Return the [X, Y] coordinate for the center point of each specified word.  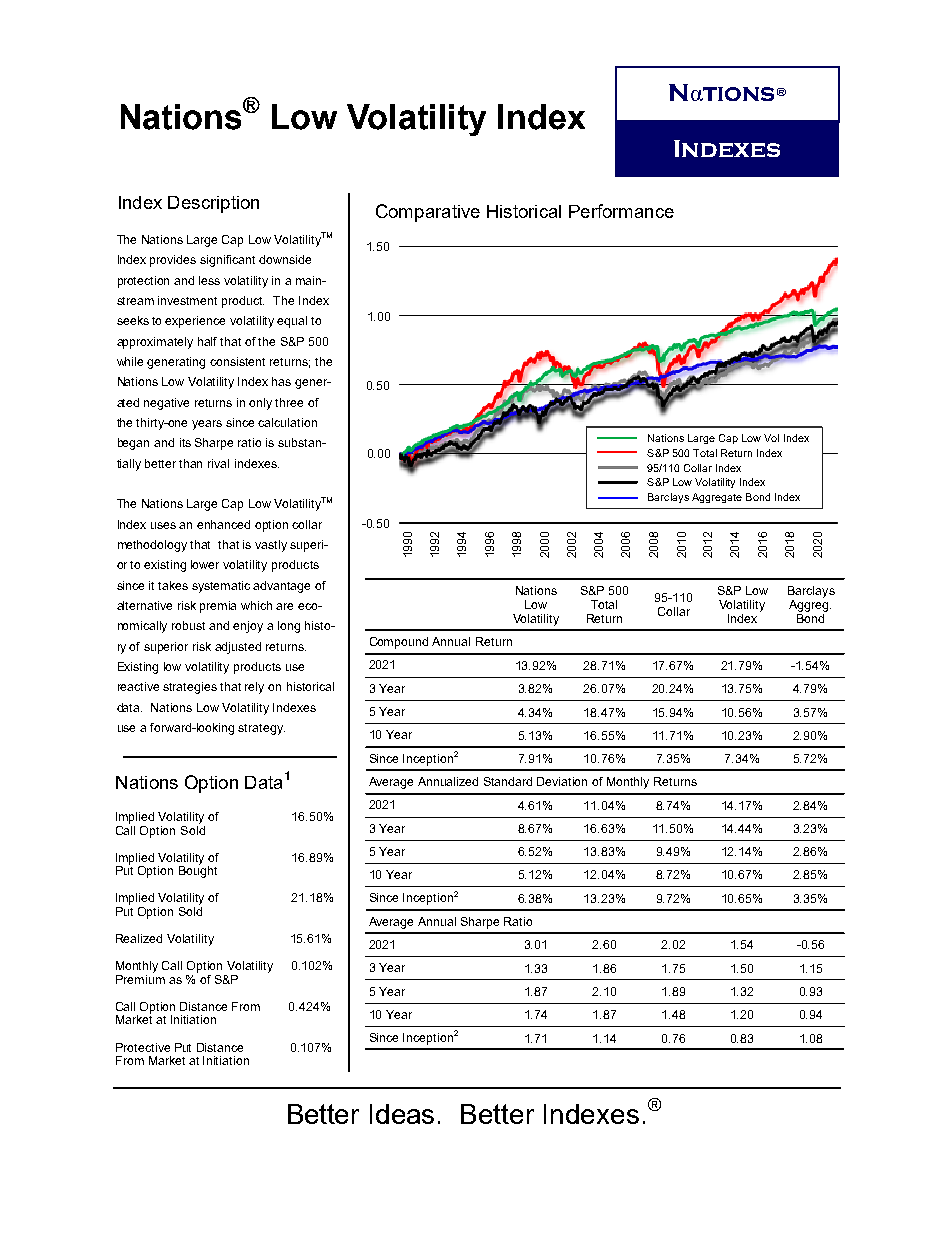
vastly [271, 546]
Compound [399, 643]
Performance [621, 211]
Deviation [562, 781]
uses [163, 525]
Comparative [428, 213]
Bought [198, 871]
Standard [508, 781]
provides [173, 261]
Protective [143, 1047]
